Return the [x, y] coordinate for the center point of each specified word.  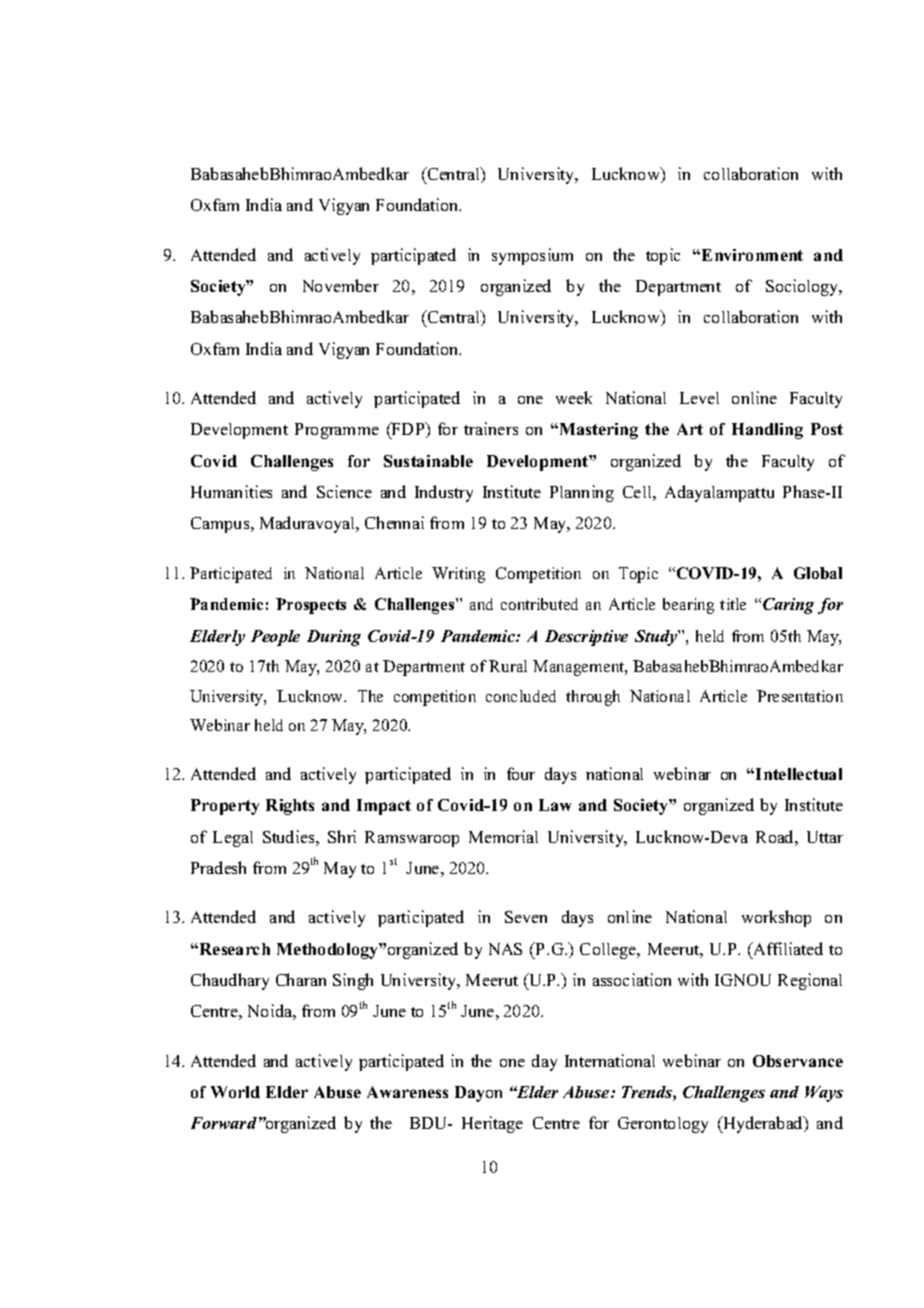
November [341, 285]
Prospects [311, 606]
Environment [751, 255]
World [235, 1092]
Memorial [503, 836]
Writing [458, 575]
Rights [290, 807]
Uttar [825, 837]
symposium [532, 256]
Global [818, 573]
